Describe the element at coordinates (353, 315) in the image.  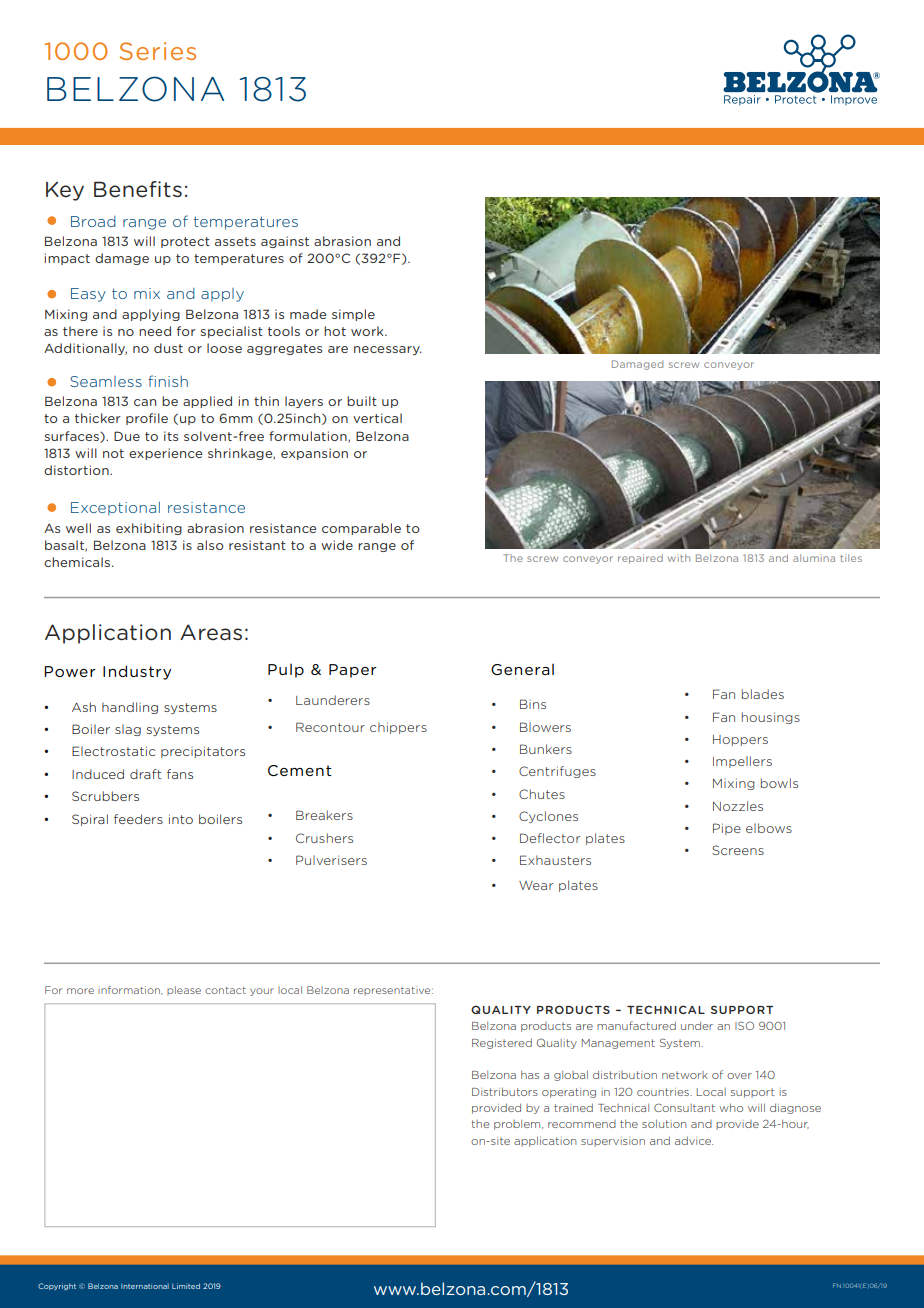
I see `simple` at that location.
